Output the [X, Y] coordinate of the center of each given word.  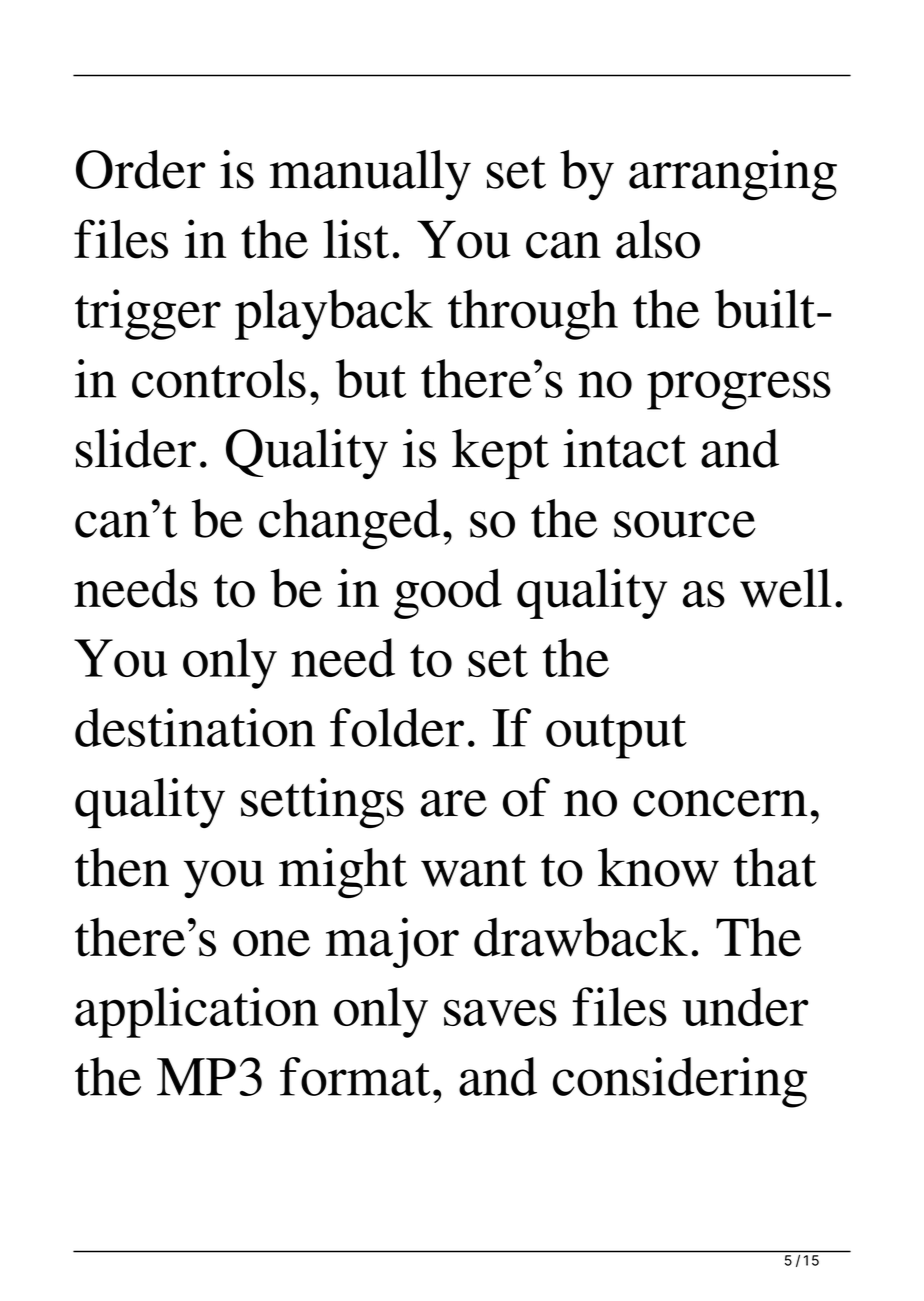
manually [370, 175]
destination [195, 727]
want [474, 870]
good [448, 593]
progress [739, 390]
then [122, 867]
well [786, 588]
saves [500, 1012]
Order [141, 169]
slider [136, 448]
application [197, 1012]
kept [500, 454]
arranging [733, 175]
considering [680, 1082]
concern [720, 803]
